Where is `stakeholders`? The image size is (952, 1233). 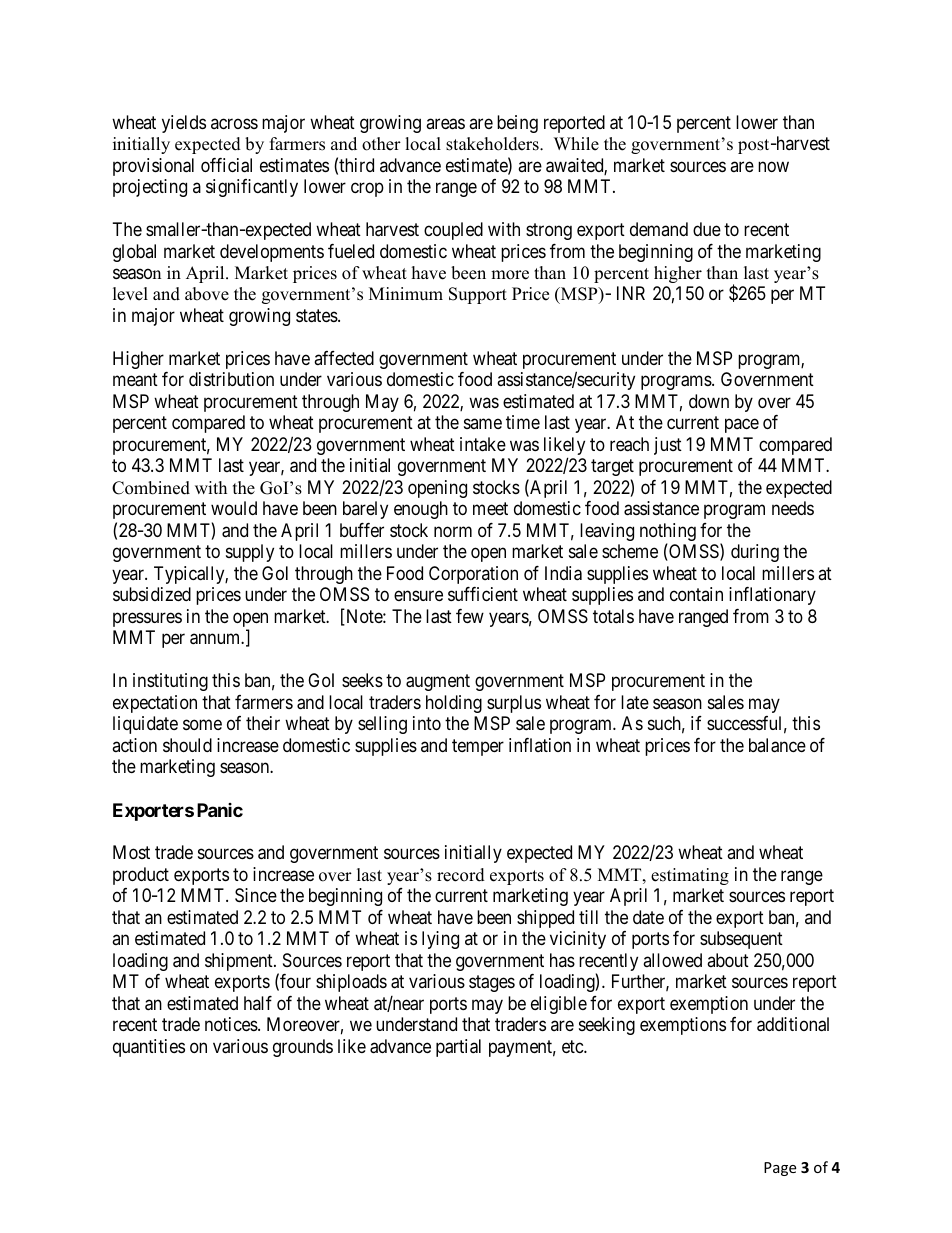
stakeholders is located at coordinates (493, 144).
